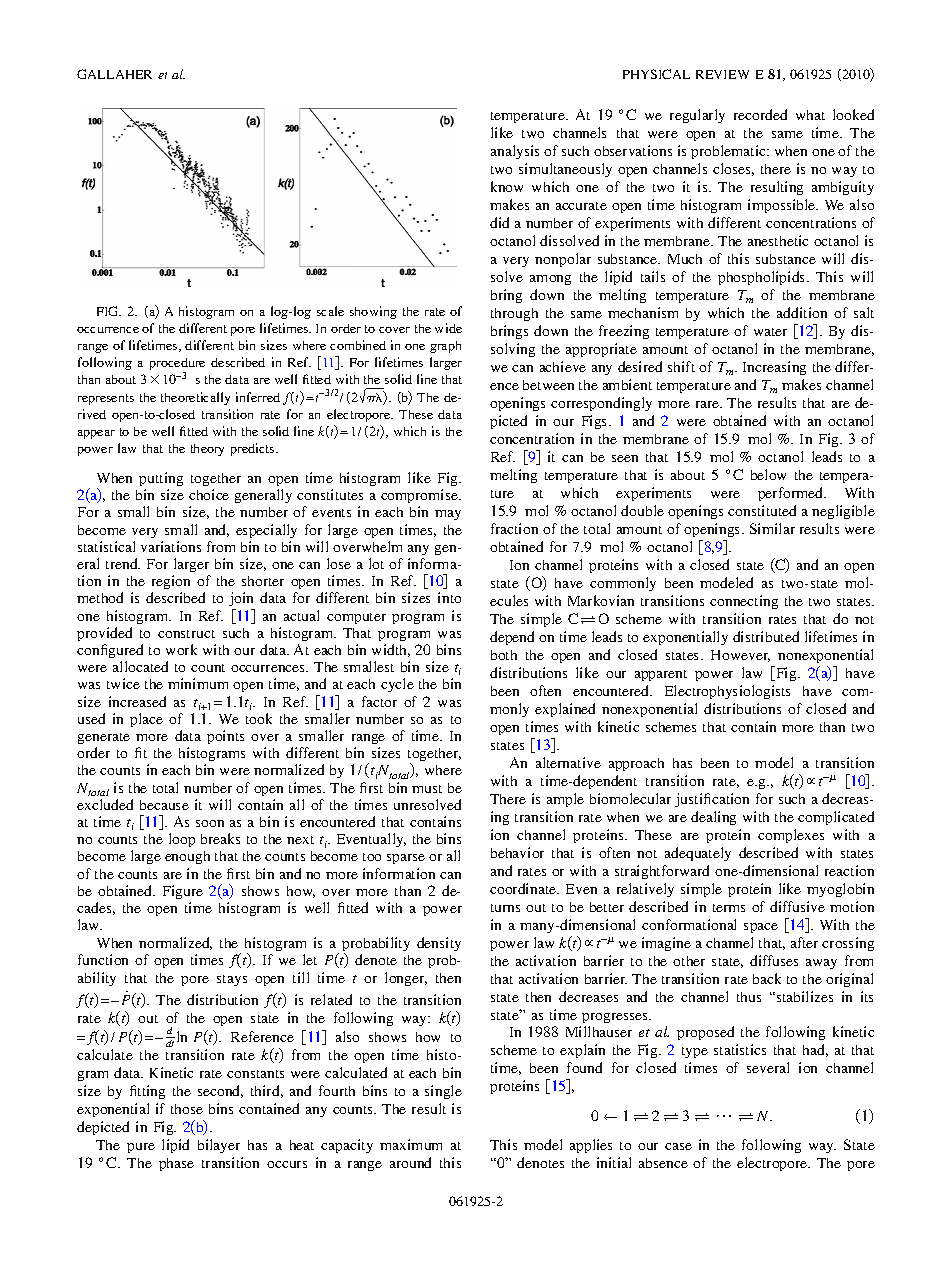  I want to click on because, so click(164, 805).
